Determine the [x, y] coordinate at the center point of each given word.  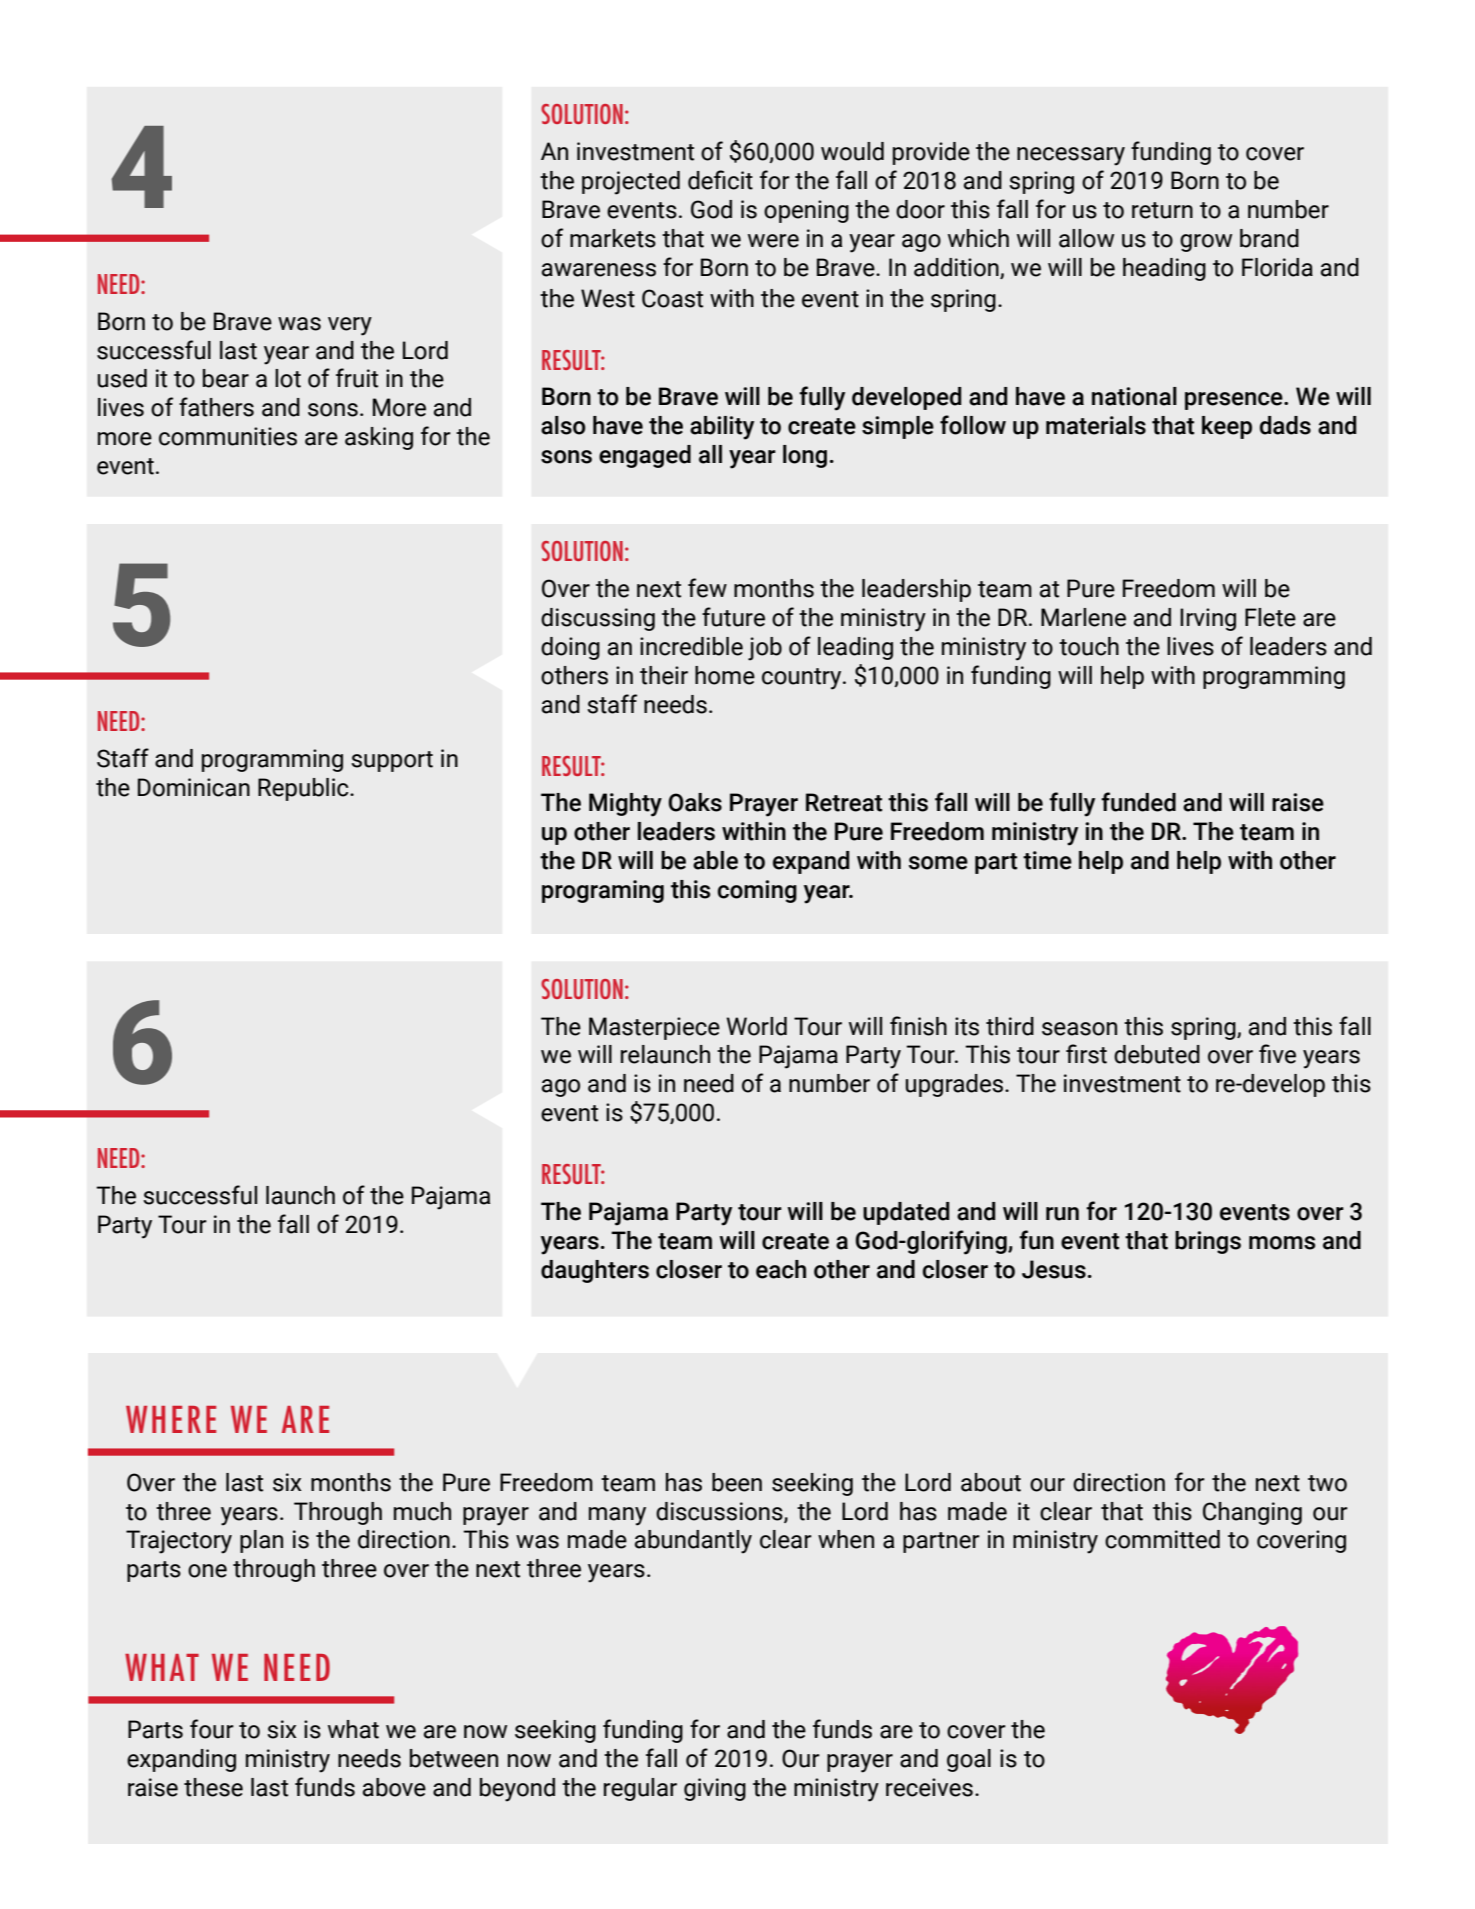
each [781, 1269]
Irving [1208, 619]
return [1162, 210]
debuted [1157, 1054]
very [350, 326]
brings [1208, 1242]
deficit [720, 180]
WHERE [171, 1419]
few [707, 588]
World [756, 1026]
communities [228, 436]
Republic [304, 789]
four [212, 1729]
